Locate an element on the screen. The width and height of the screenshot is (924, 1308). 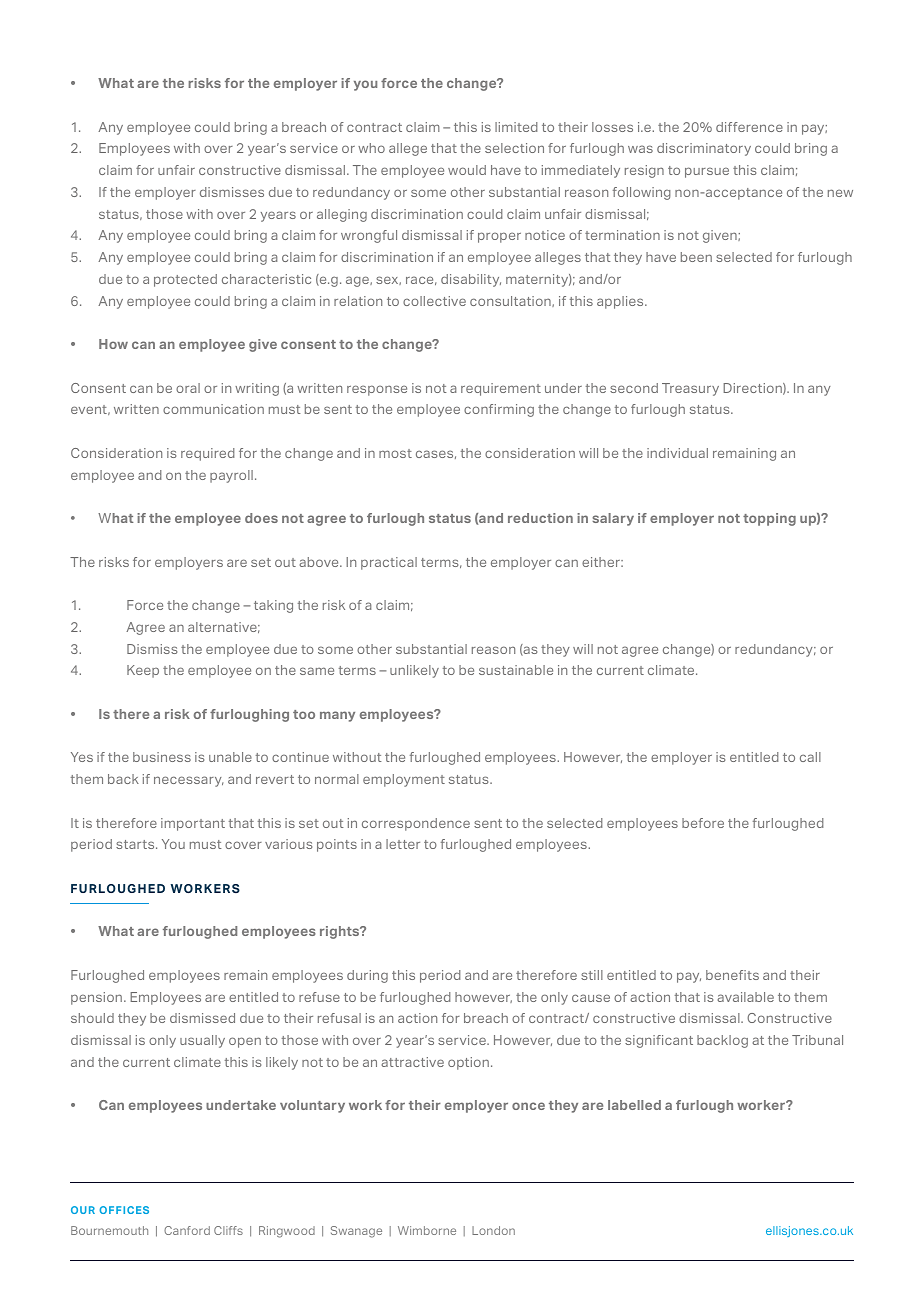
protected is located at coordinates (185, 280).
